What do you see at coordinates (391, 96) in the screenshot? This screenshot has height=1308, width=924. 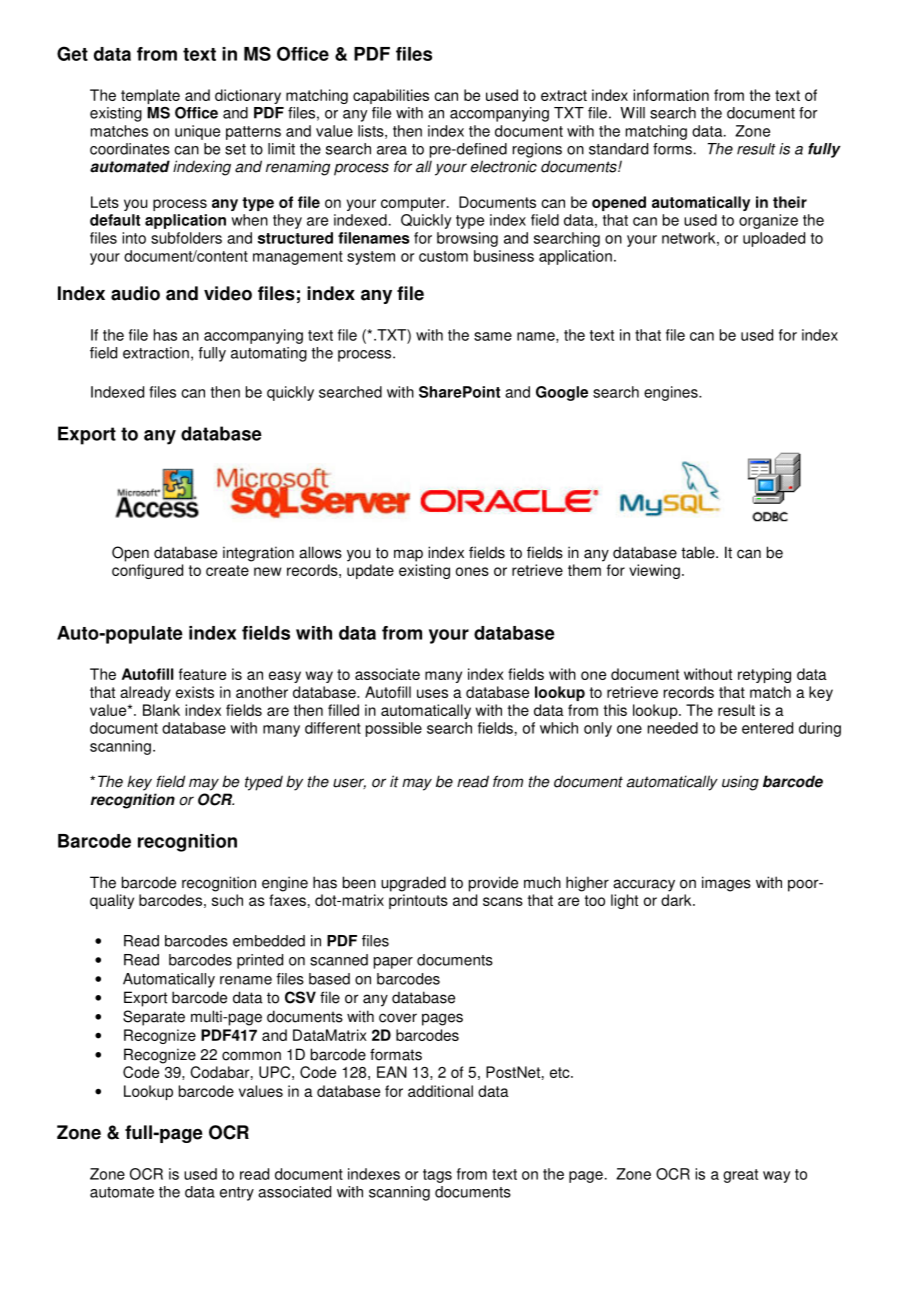 I see `capabilities` at bounding box center [391, 96].
